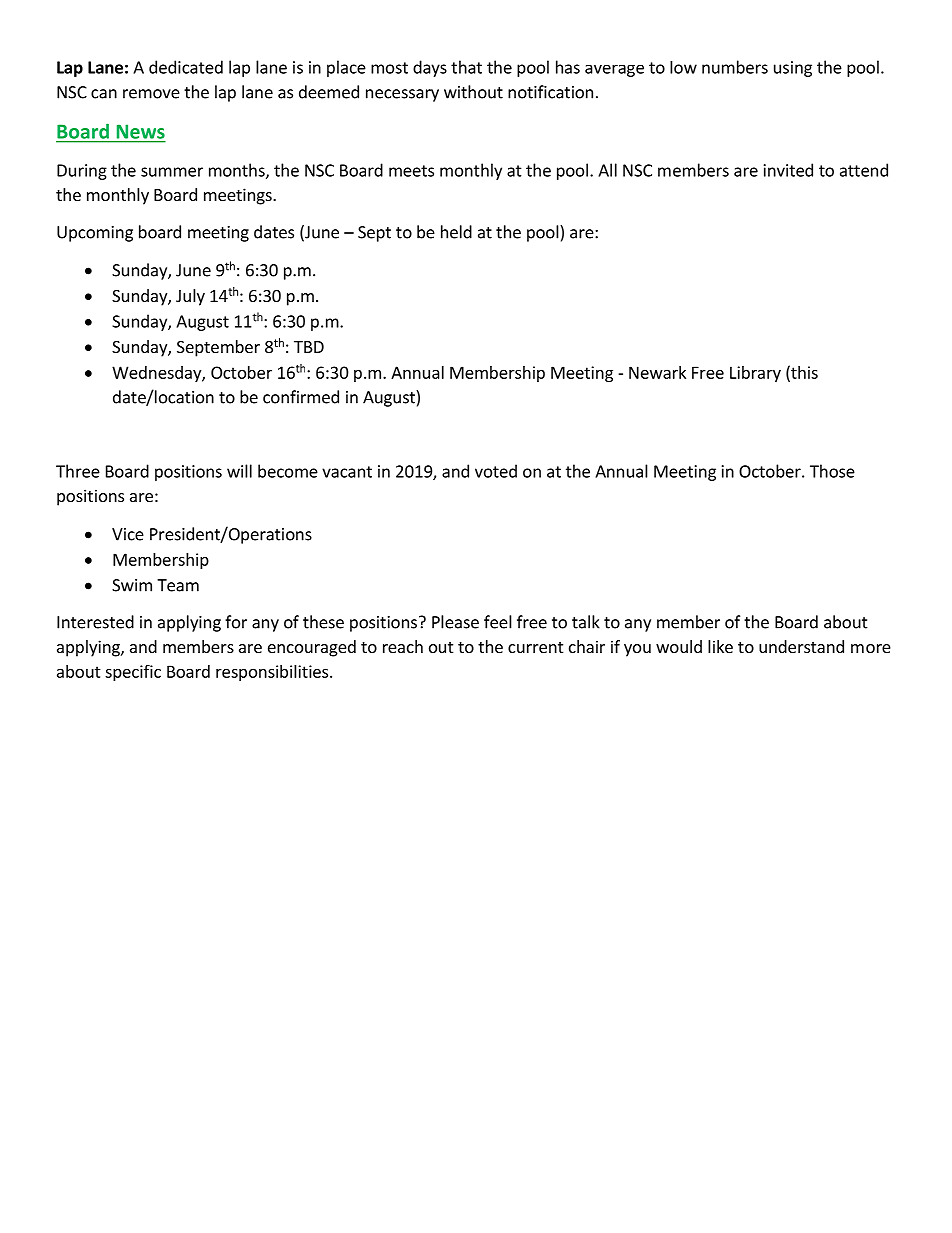 This document has height=1233, width=952. Describe the element at coordinates (755, 374) in the document. I see `Library` at that location.
